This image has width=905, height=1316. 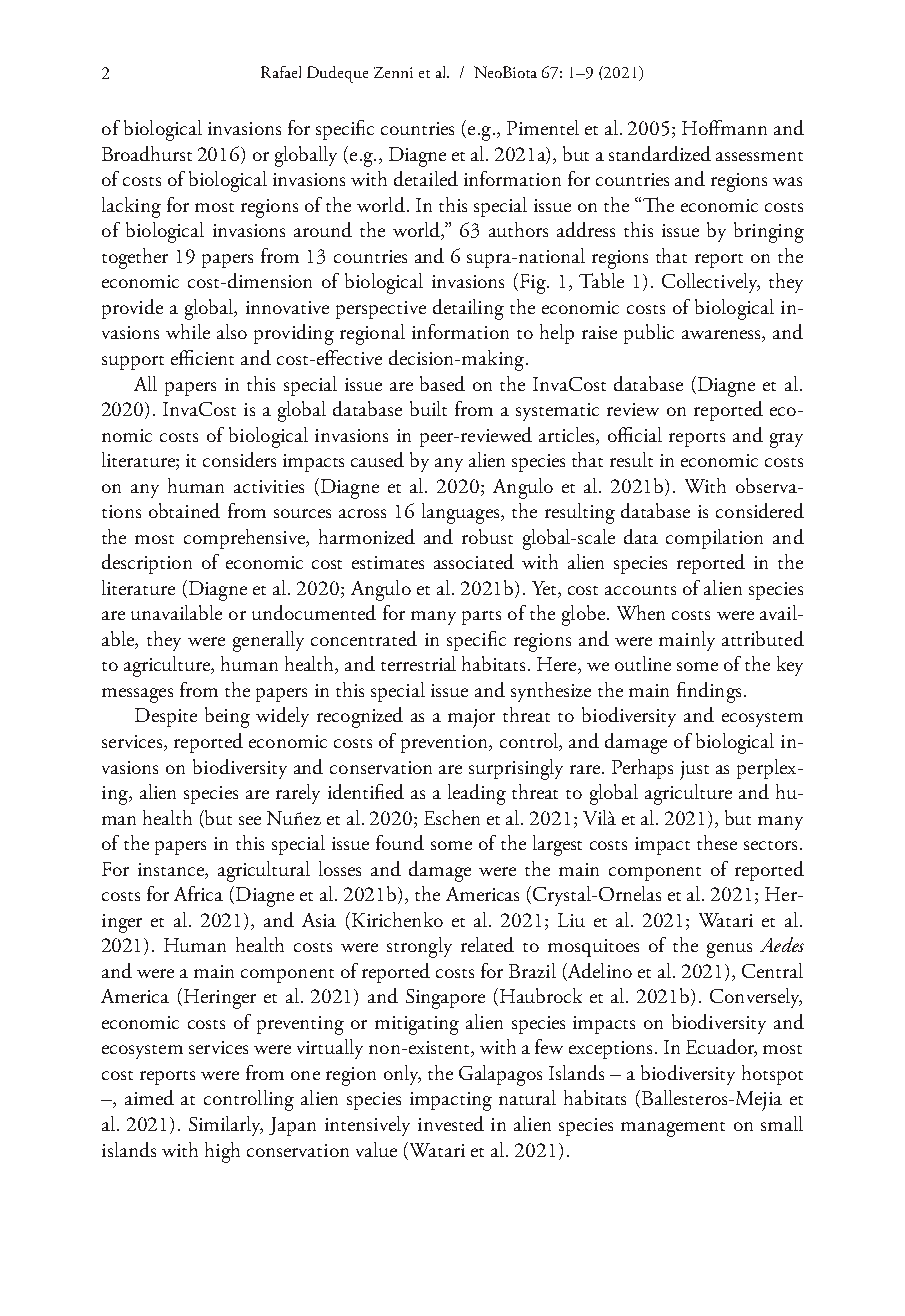 I want to click on parts, so click(x=481, y=618).
